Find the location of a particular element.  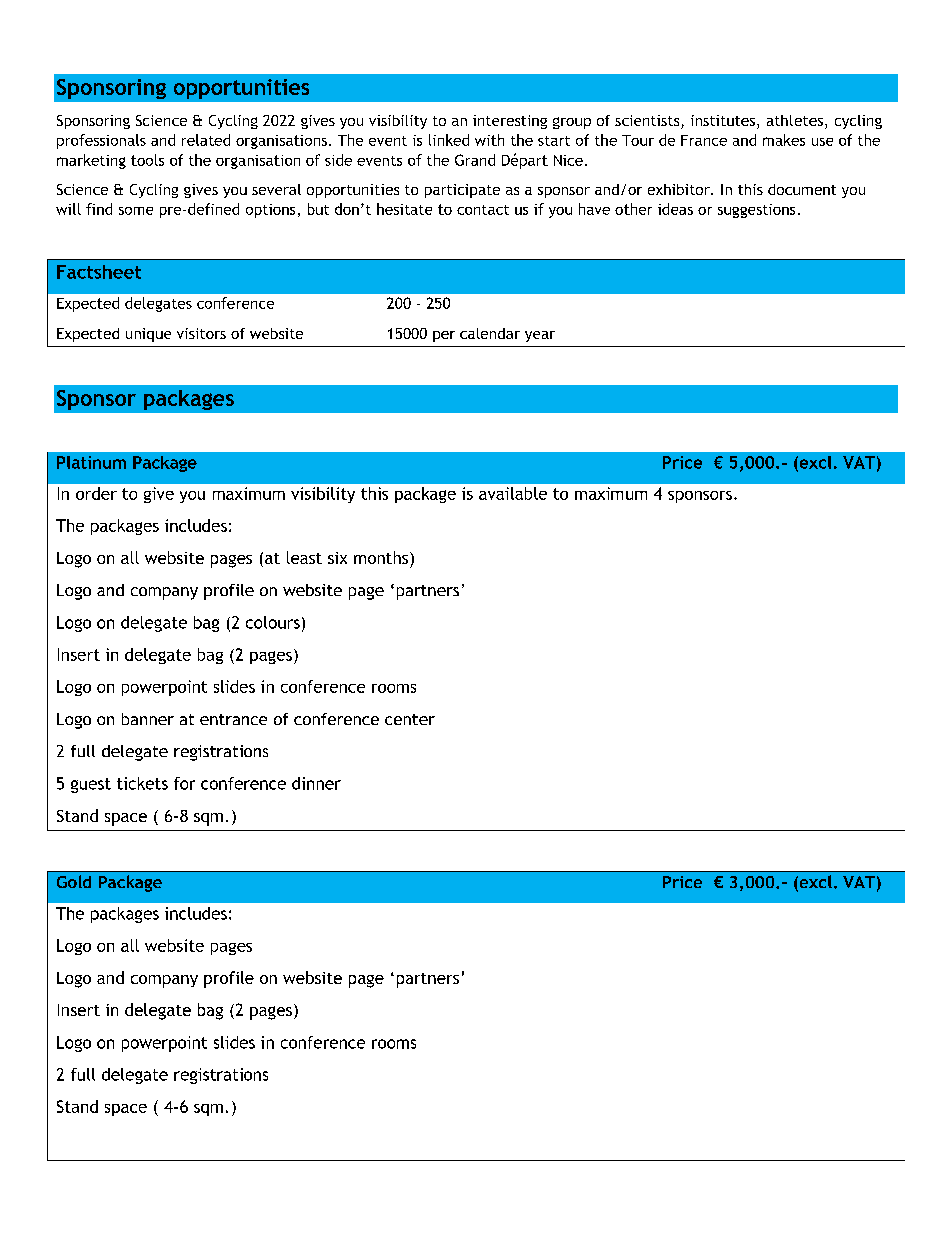

Gold is located at coordinates (74, 881).
